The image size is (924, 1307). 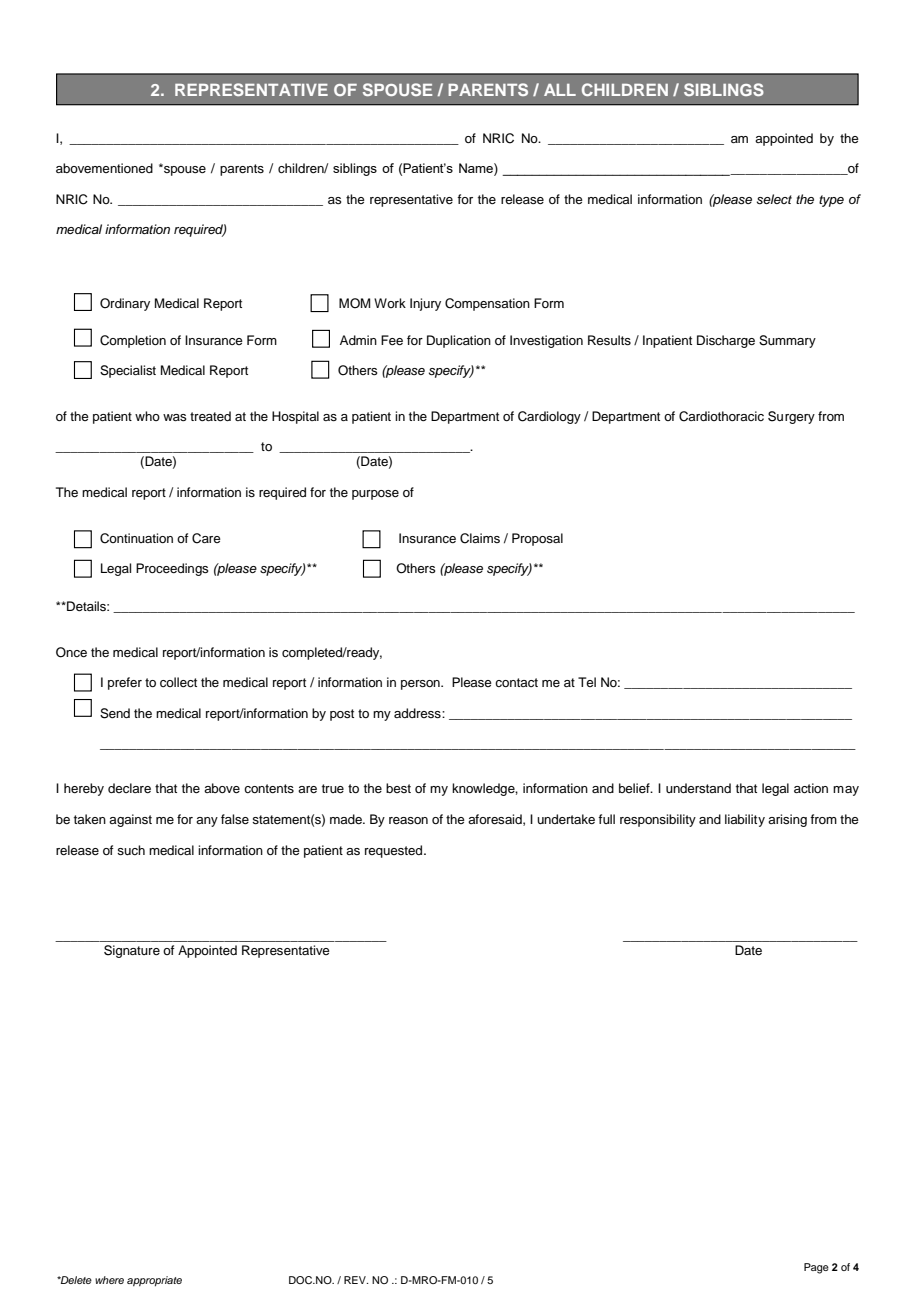 What do you see at coordinates (721, 416) in the screenshot?
I see `Cardiothoracic` at bounding box center [721, 416].
